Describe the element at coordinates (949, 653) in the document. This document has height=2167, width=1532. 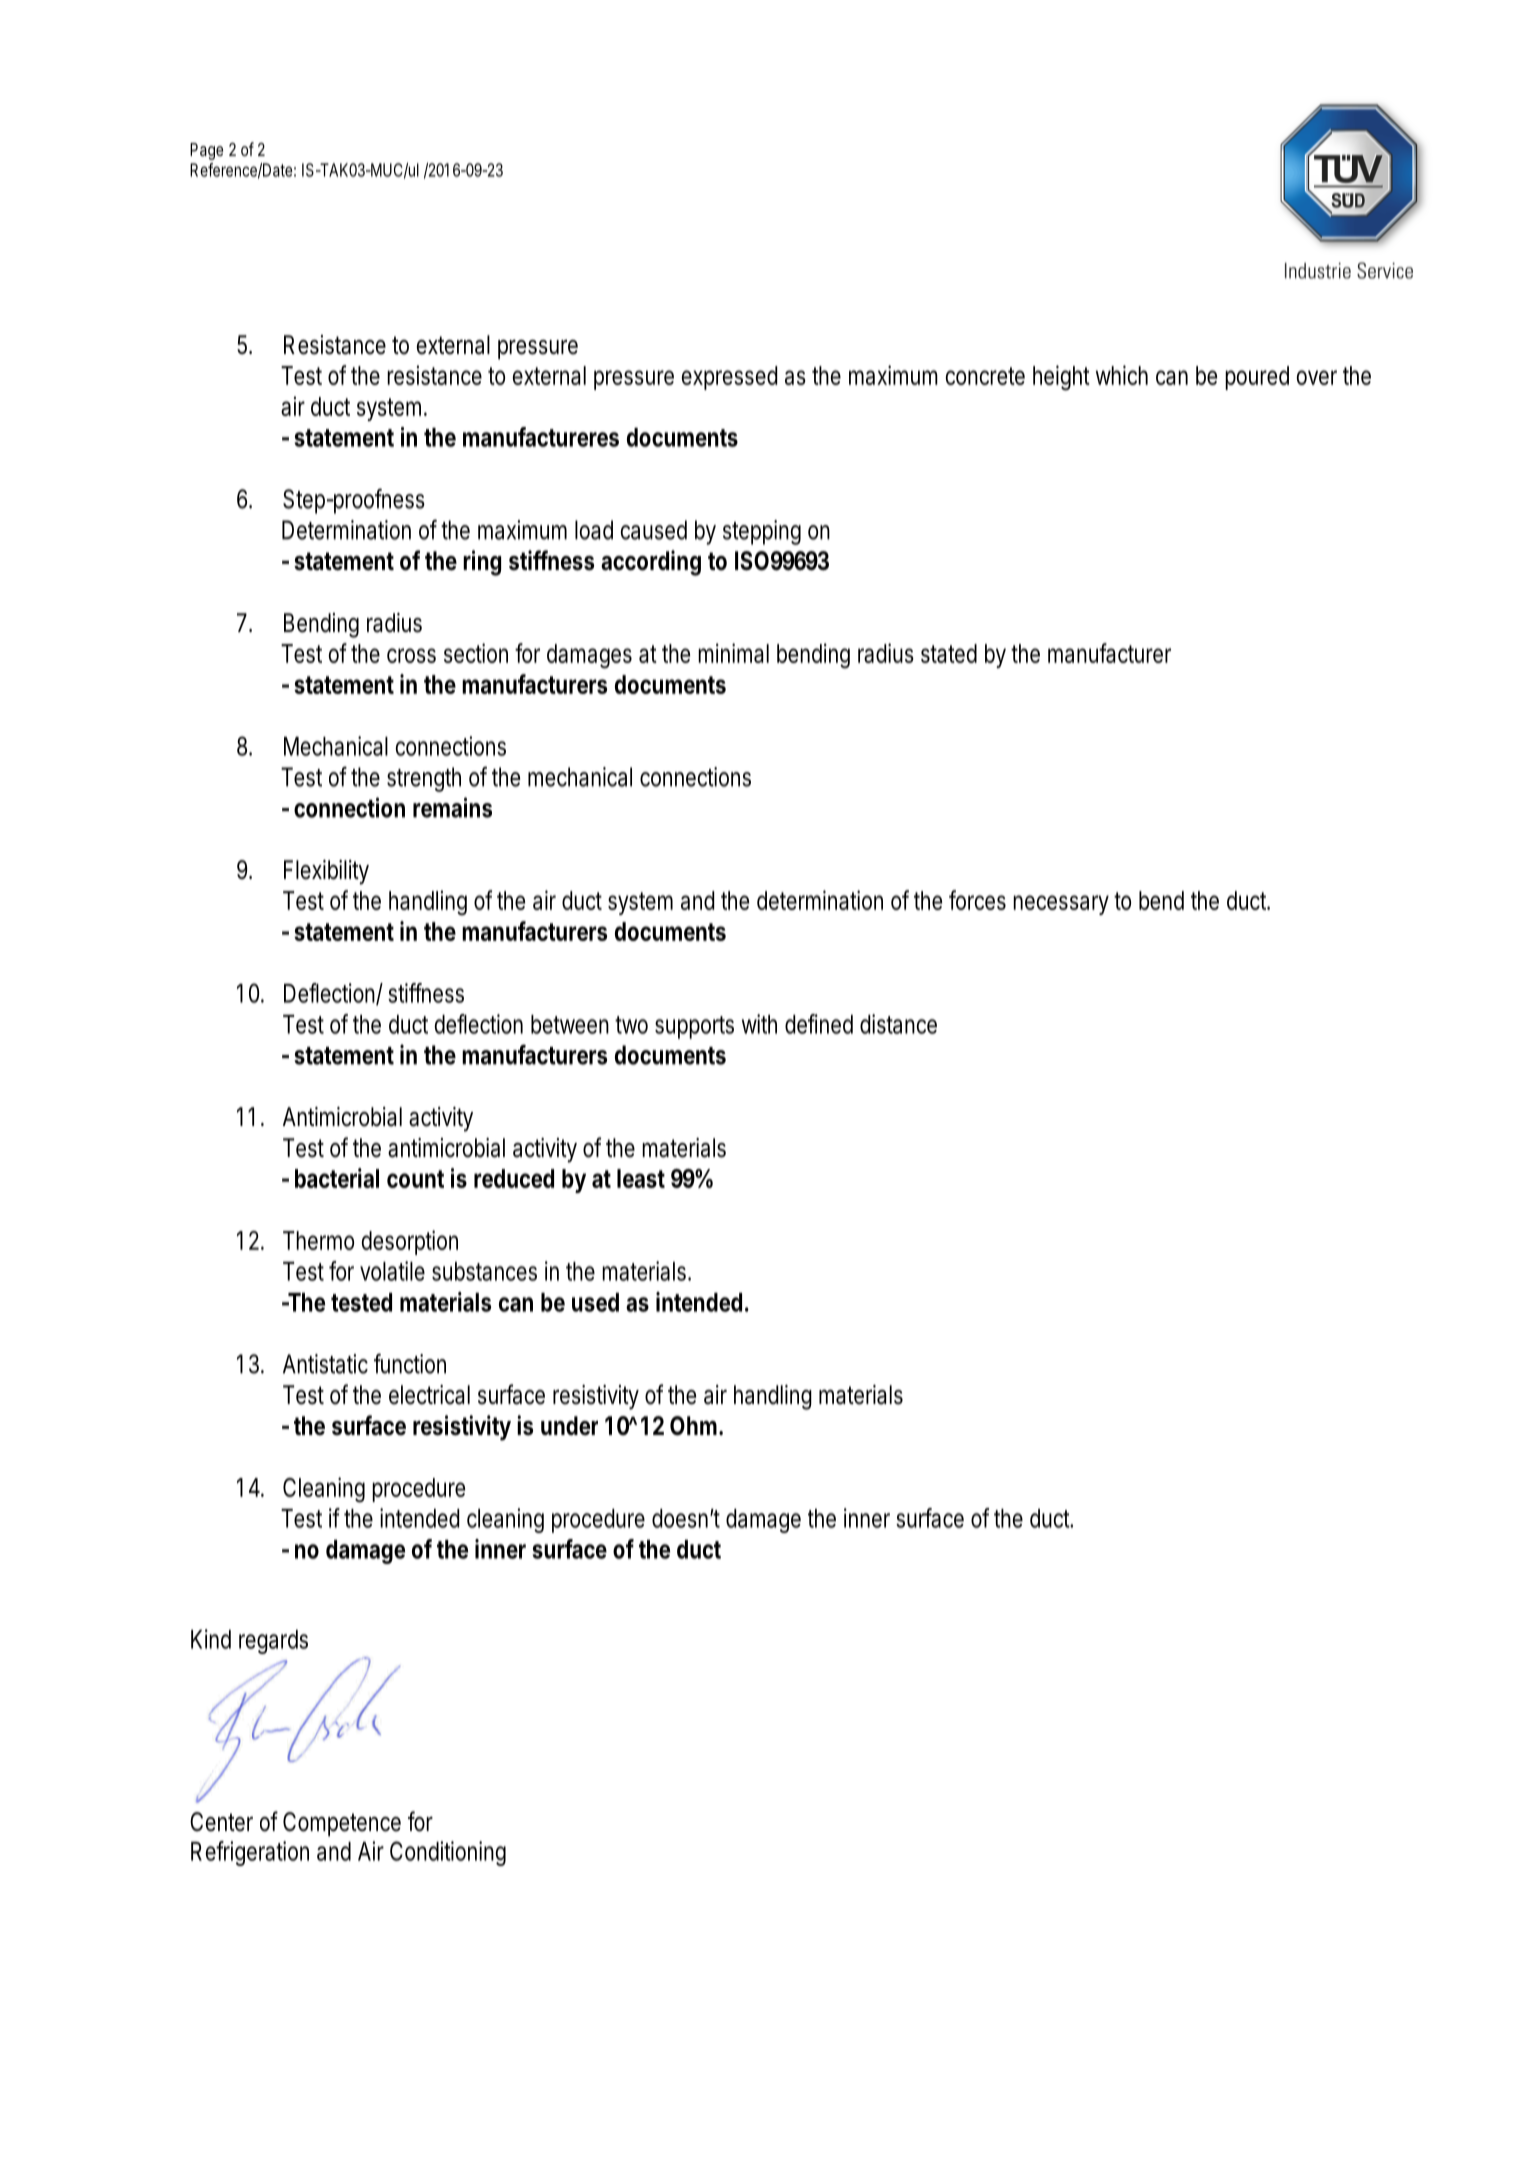
I see `stated` at that location.
